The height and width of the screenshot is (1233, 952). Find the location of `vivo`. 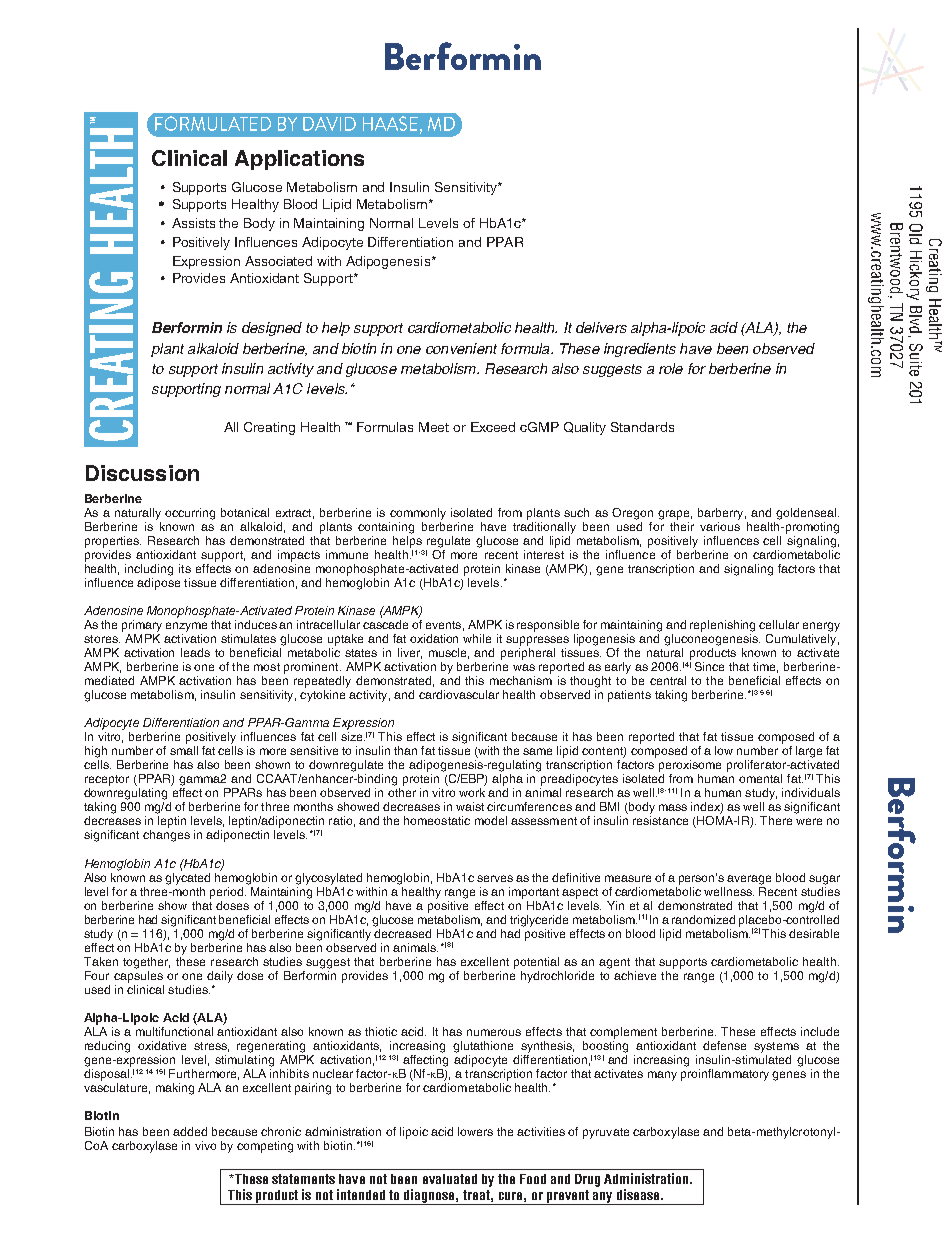

vivo is located at coordinates (205, 1145).
